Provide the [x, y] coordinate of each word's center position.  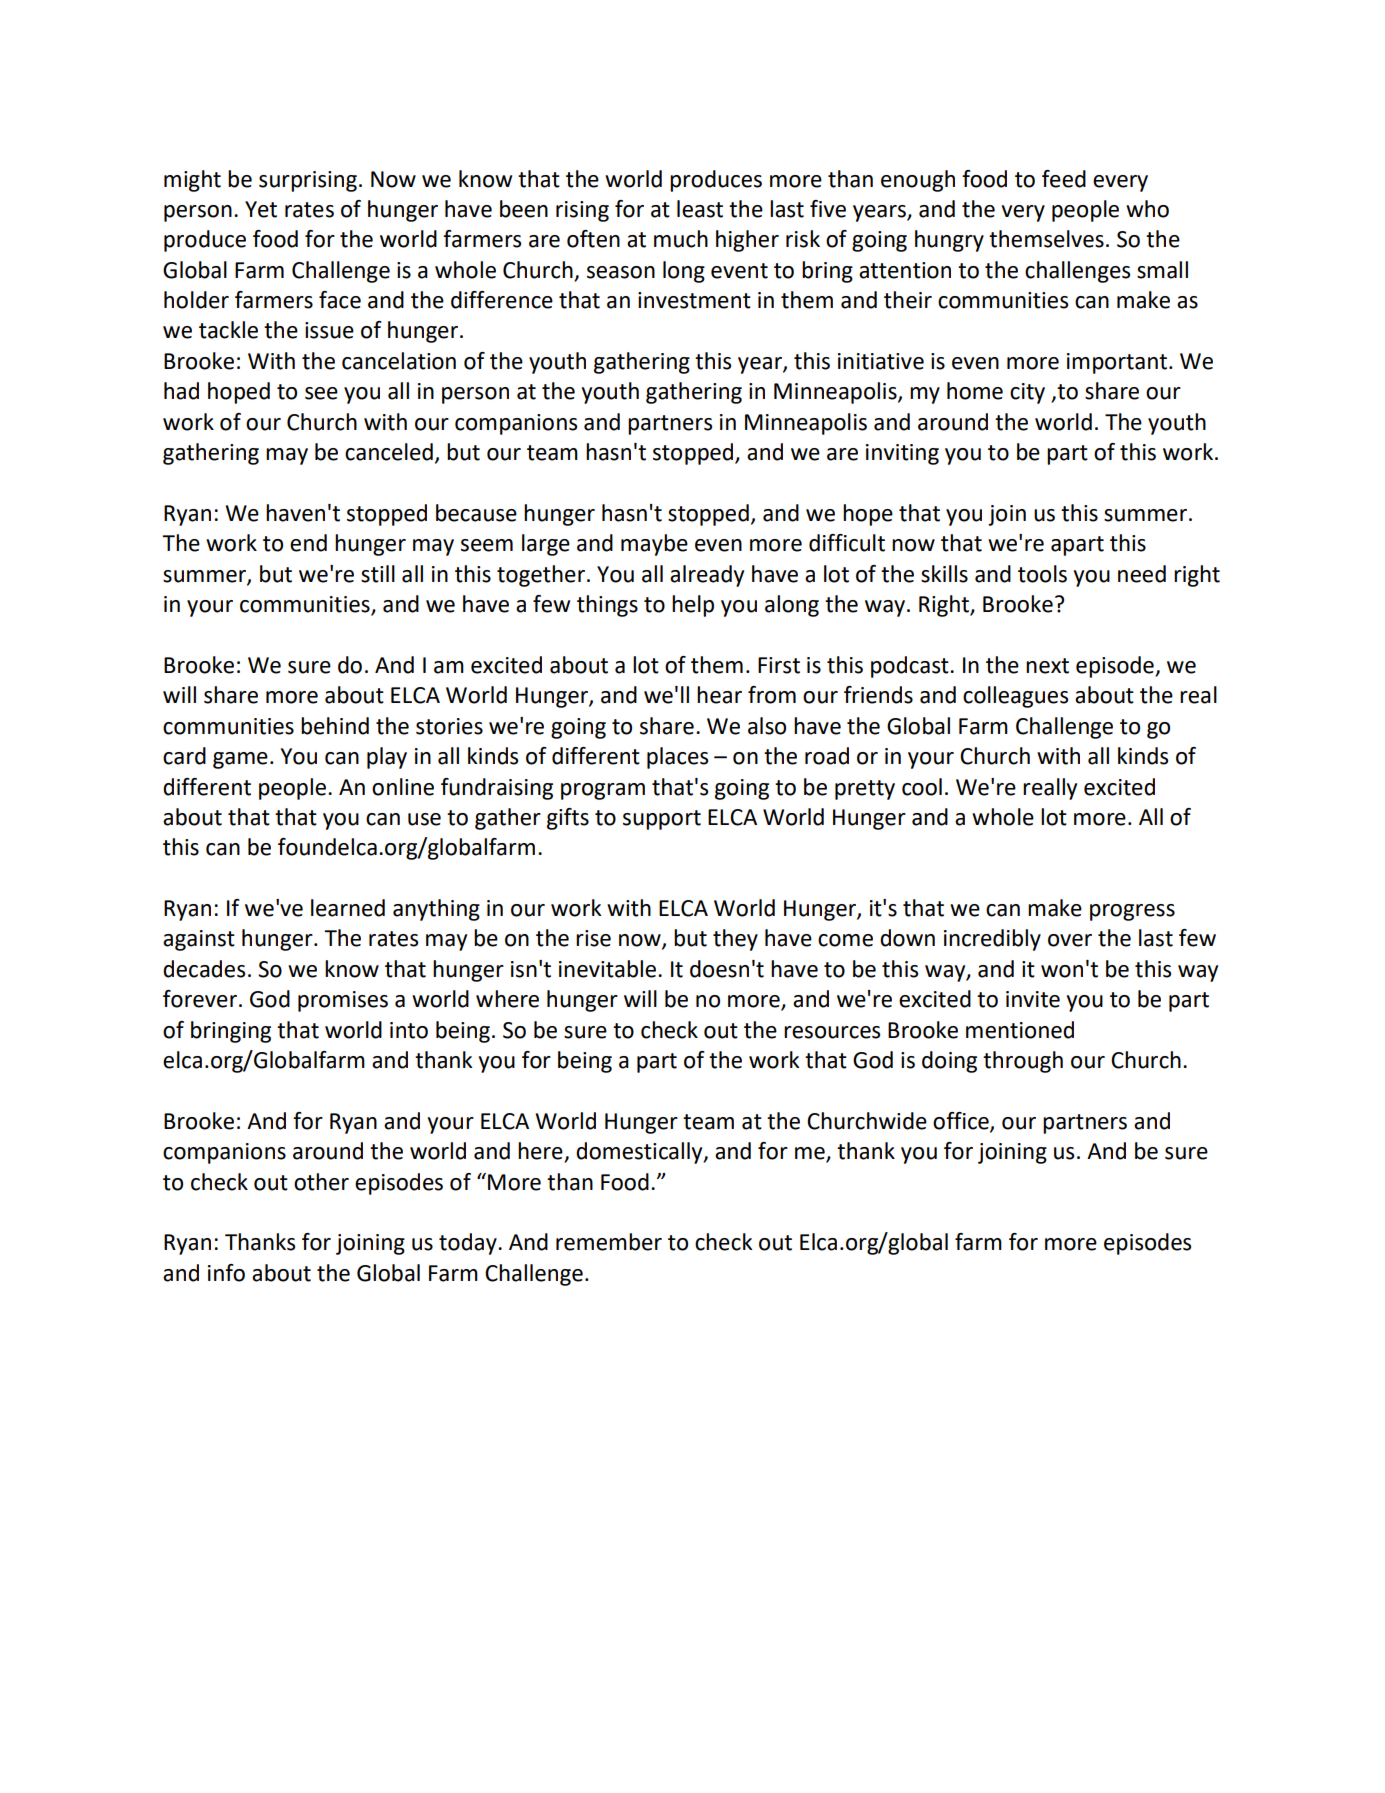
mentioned [1020, 1030]
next [1047, 666]
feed [1064, 179]
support [662, 820]
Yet [261, 209]
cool [922, 787]
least [700, 209]
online [403, 787]
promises [343, 1001]
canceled [389, 452]
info [226, 1273]
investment [694, 300]
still [378, 574]
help [693, 606]
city [1027, 393]
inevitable [607, 969]
